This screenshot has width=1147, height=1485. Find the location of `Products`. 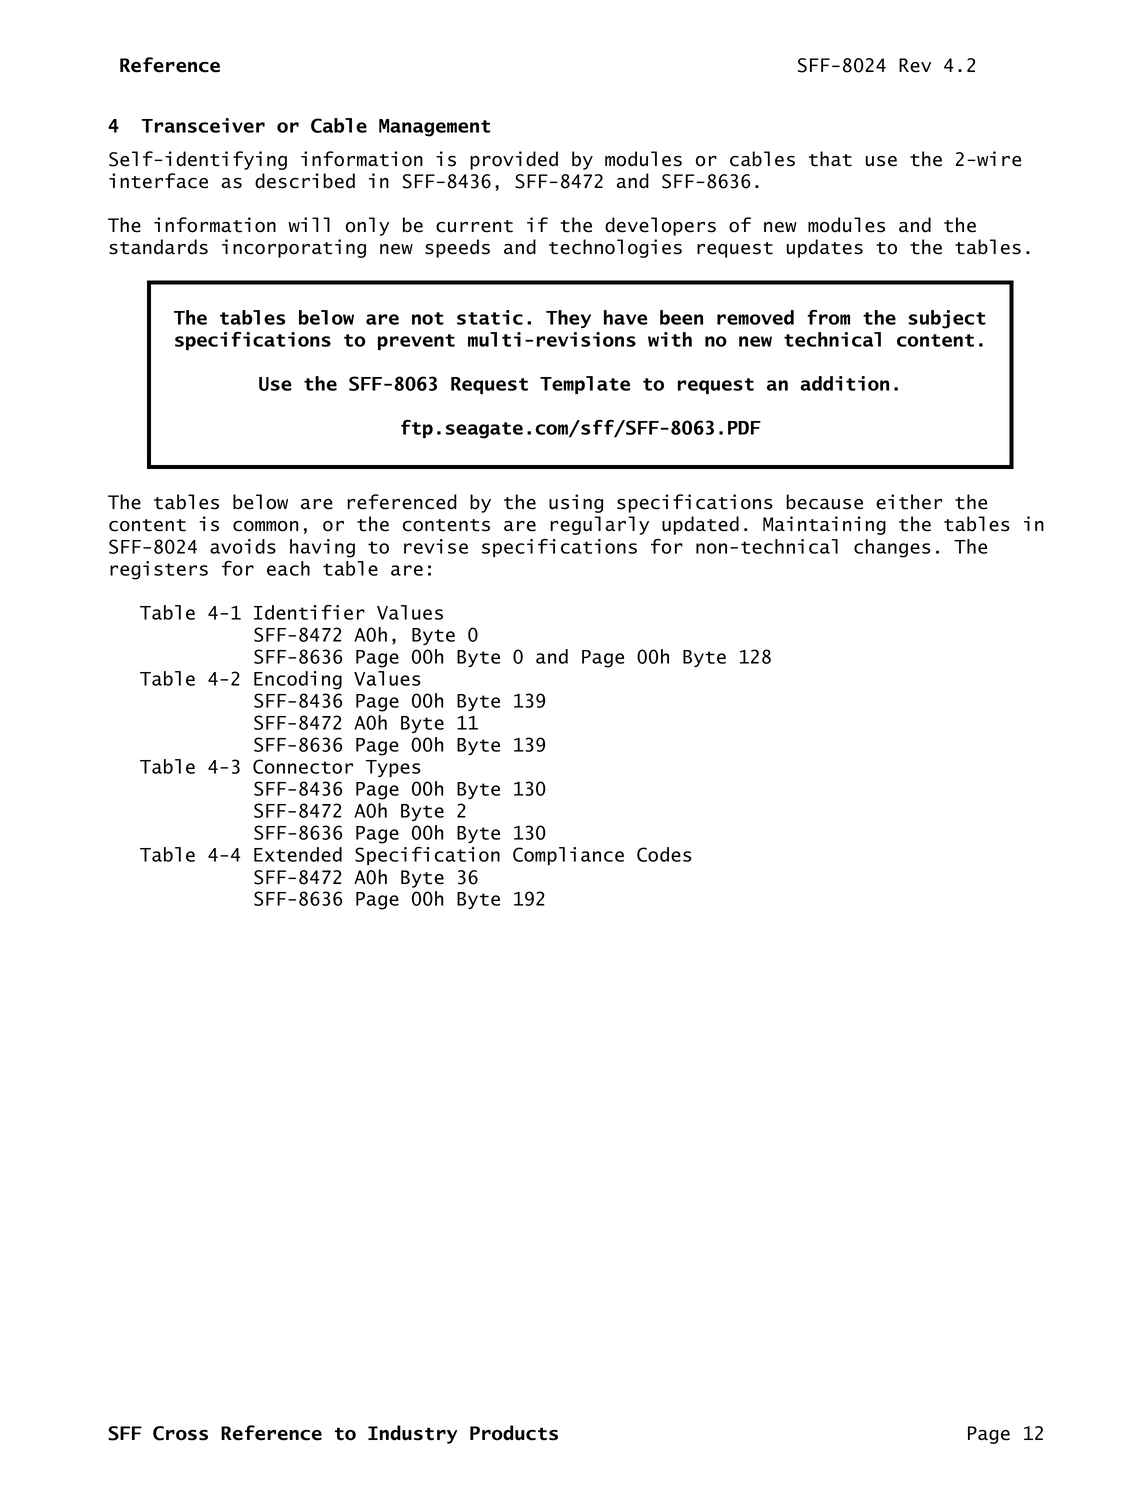

Products is located at coordinates (514, 1433).
